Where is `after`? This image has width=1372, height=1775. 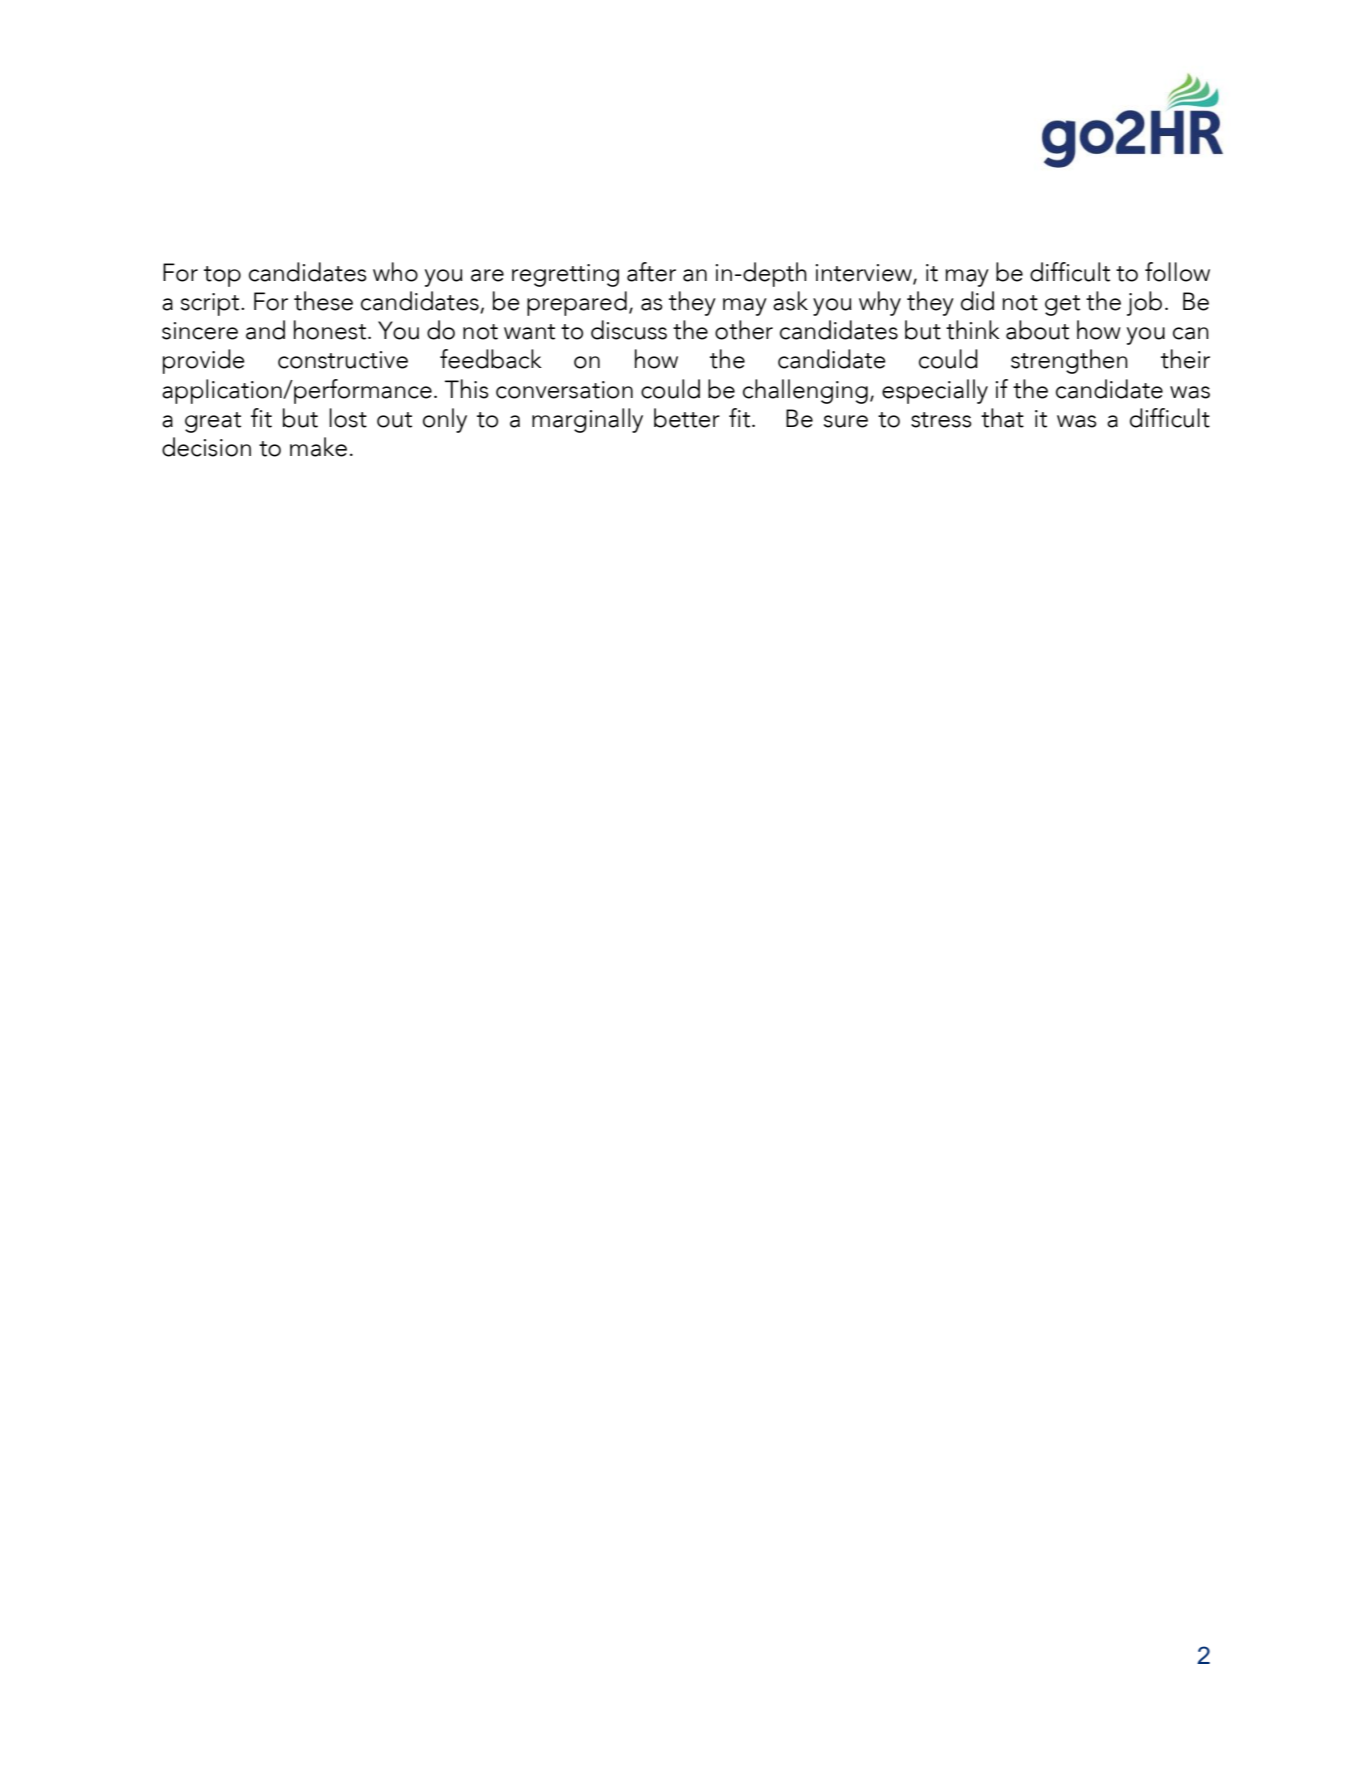
after is located at coordinates (651, 272).
